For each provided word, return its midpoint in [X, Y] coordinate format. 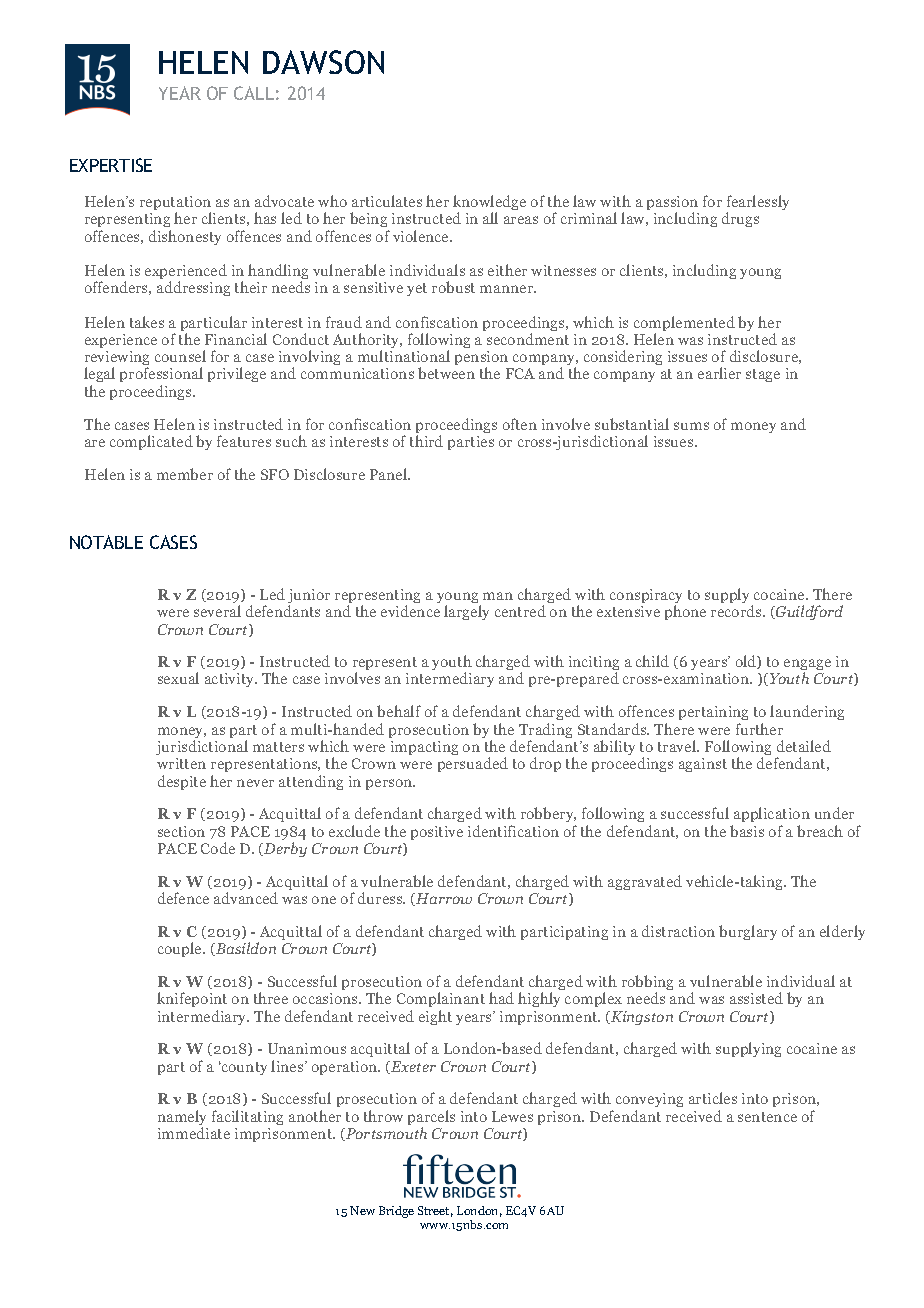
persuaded [473, 764]
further [759, 729]
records [737, 611]
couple [181, 949]
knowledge [489, 204]
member [185, 474]
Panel [390, 474]
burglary [748, 932]
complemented [684, 325]
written [181, 763]
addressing [193, 288]
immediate [194, 1133]
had [501, 998]
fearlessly [758, 204]
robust [453, 287]
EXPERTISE [111, 165]
